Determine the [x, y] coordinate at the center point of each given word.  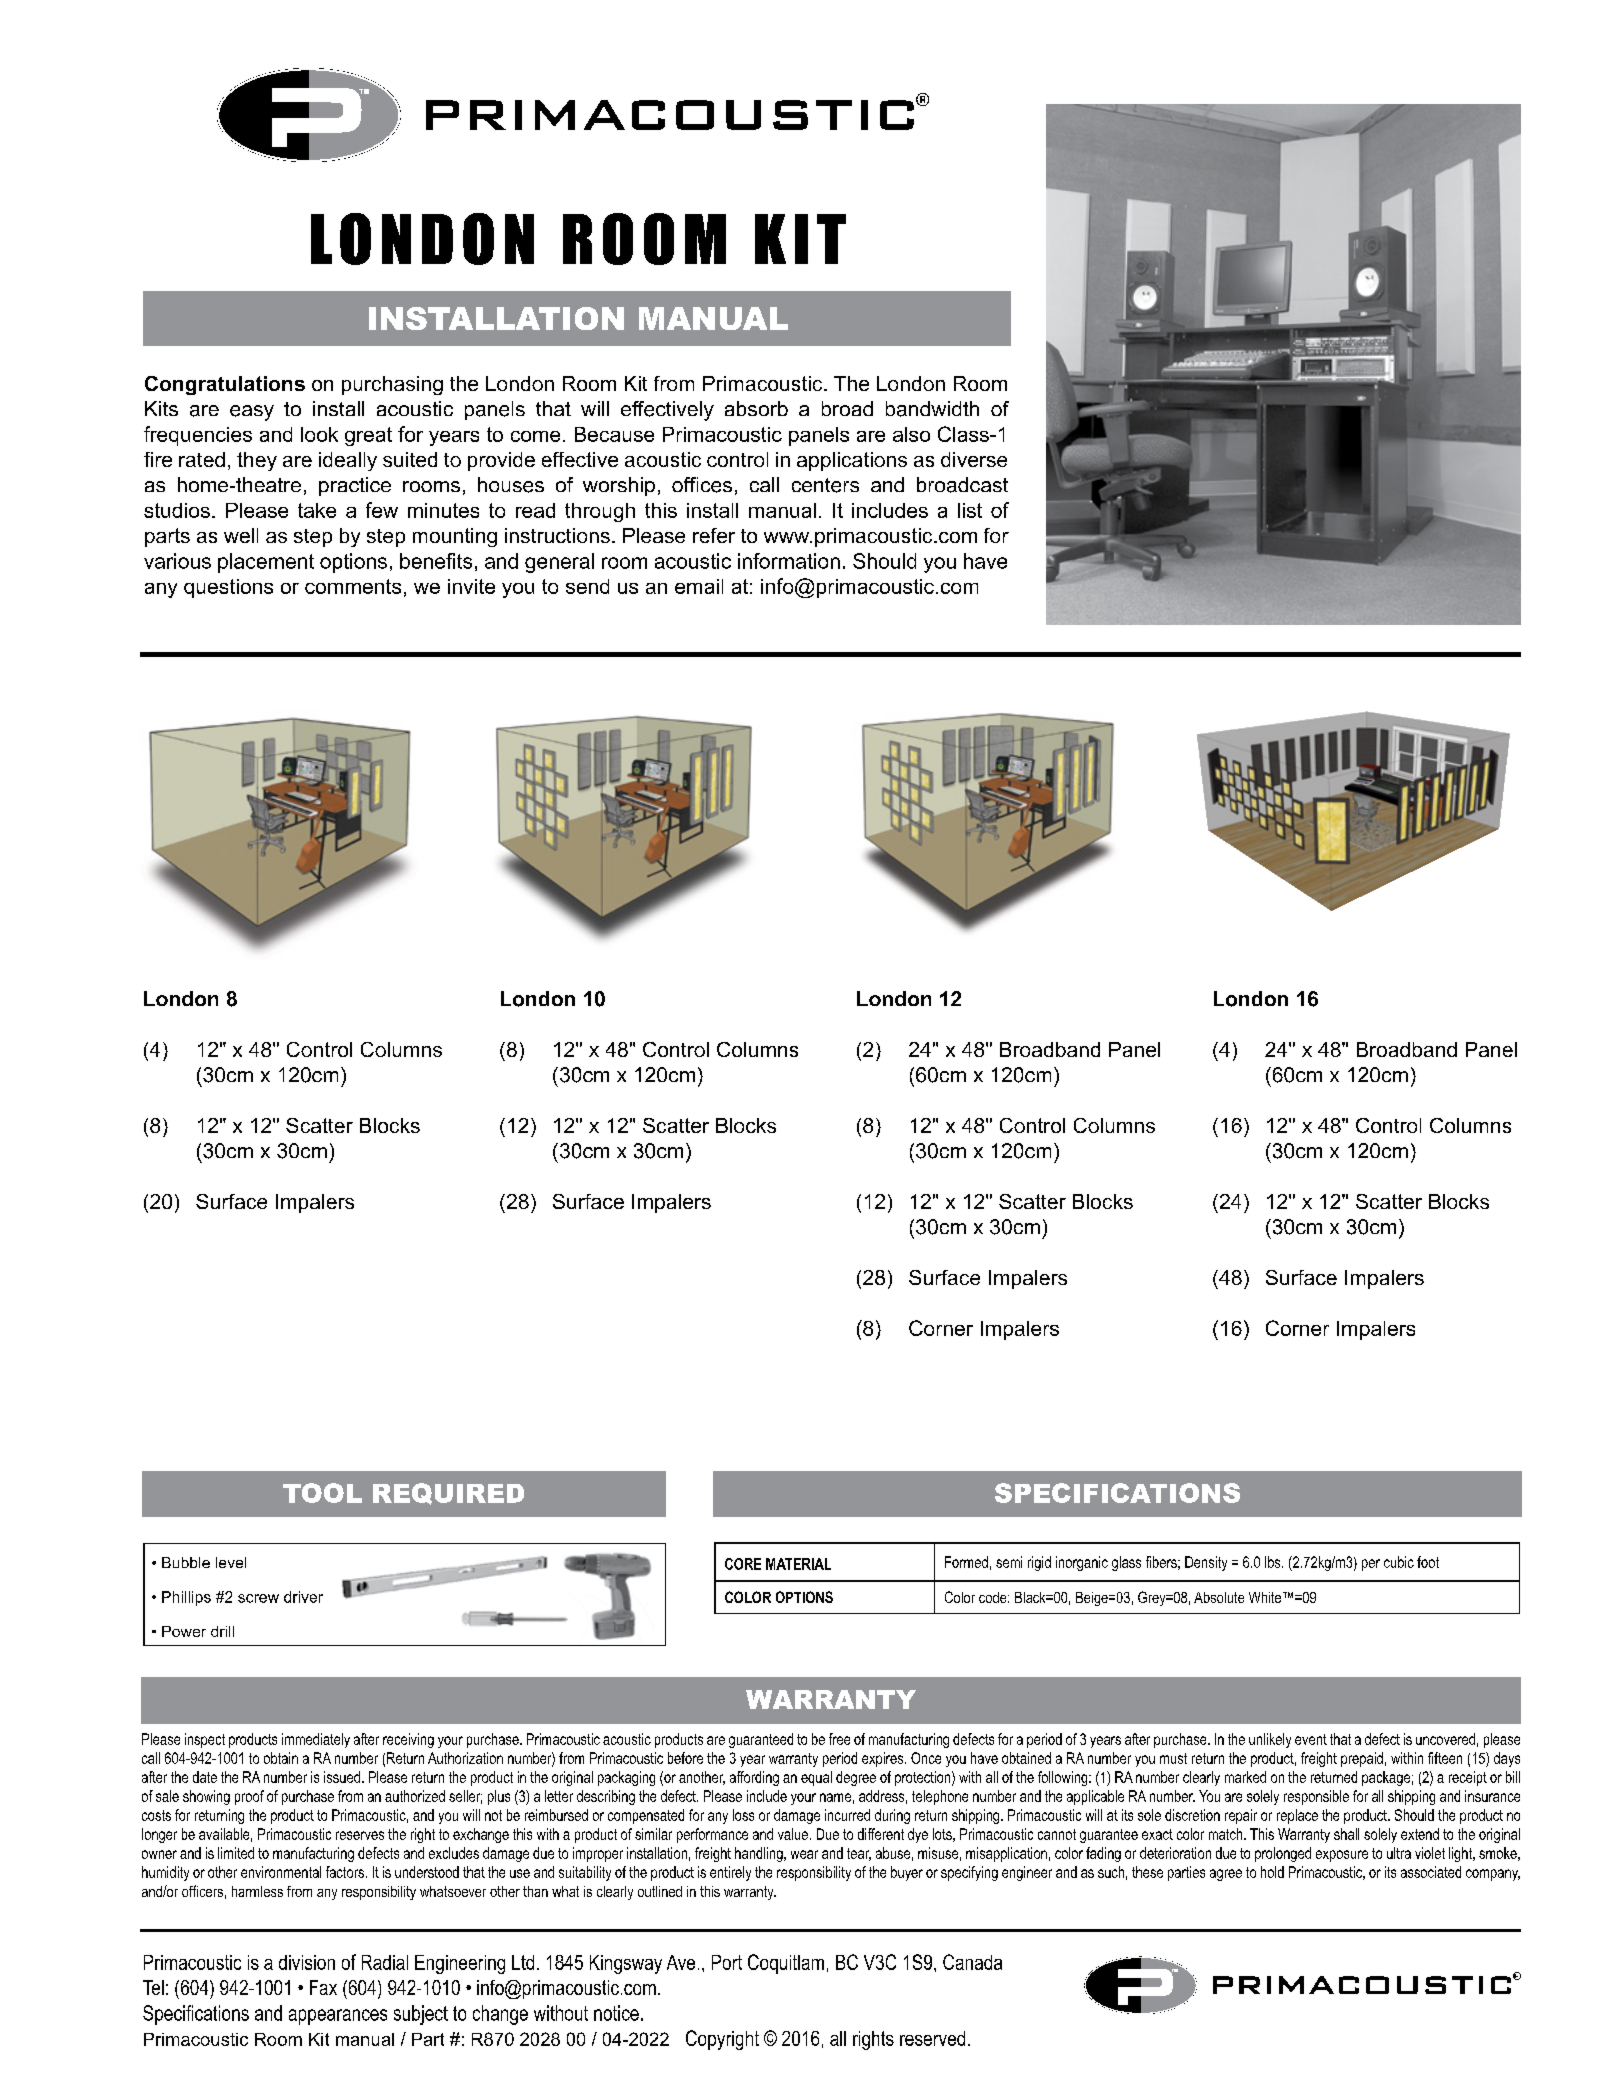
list [970, 510]
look [319, 434]
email [699, 586]
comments [353, 586]
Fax [323, 1987]
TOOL [322, 1493]
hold [1272, 1872]
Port [727, 1962]
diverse [974, 459]
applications [852, 461]
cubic [1399, 1562]
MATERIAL [798, 1564]
